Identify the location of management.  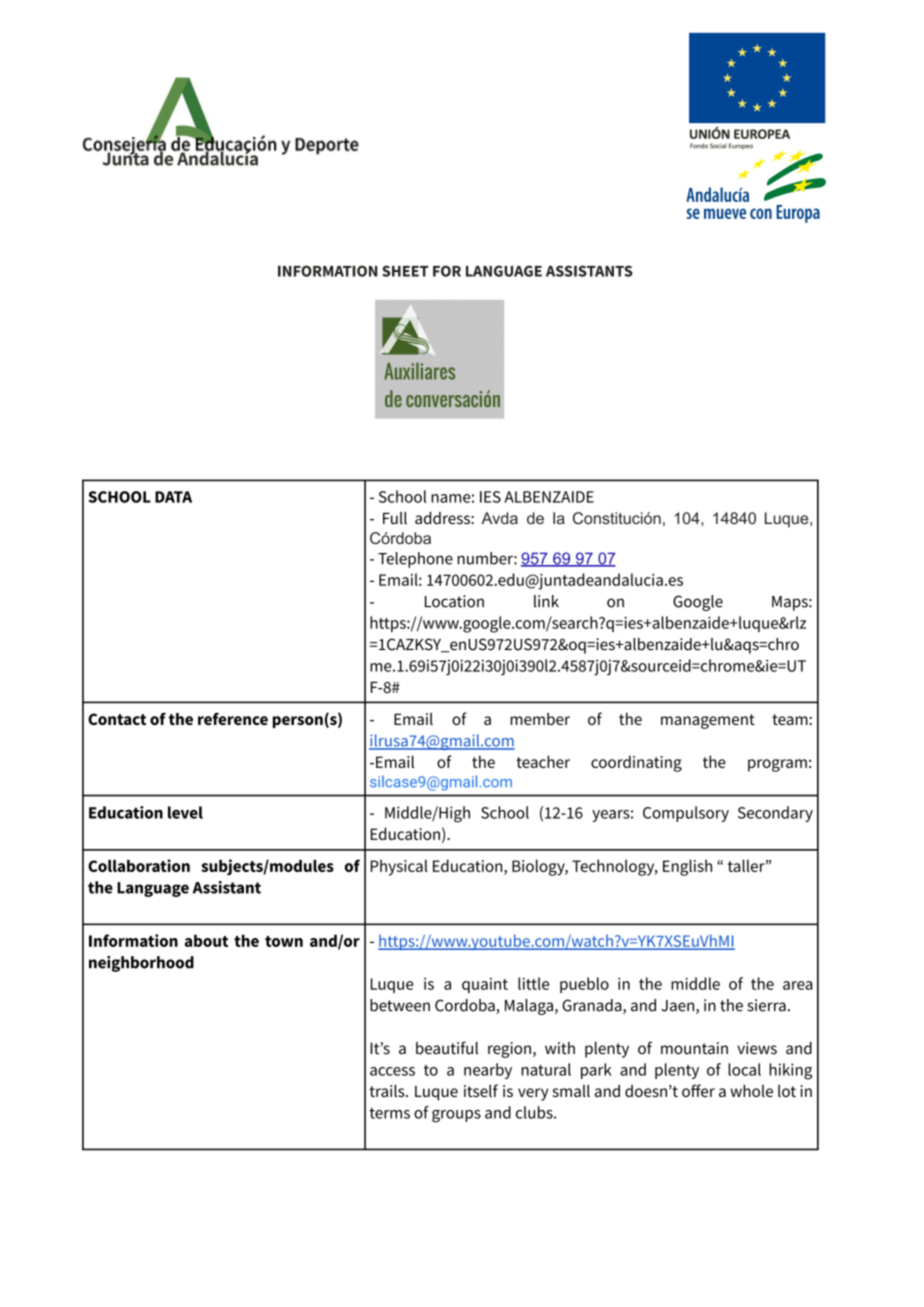
(708, 721).
